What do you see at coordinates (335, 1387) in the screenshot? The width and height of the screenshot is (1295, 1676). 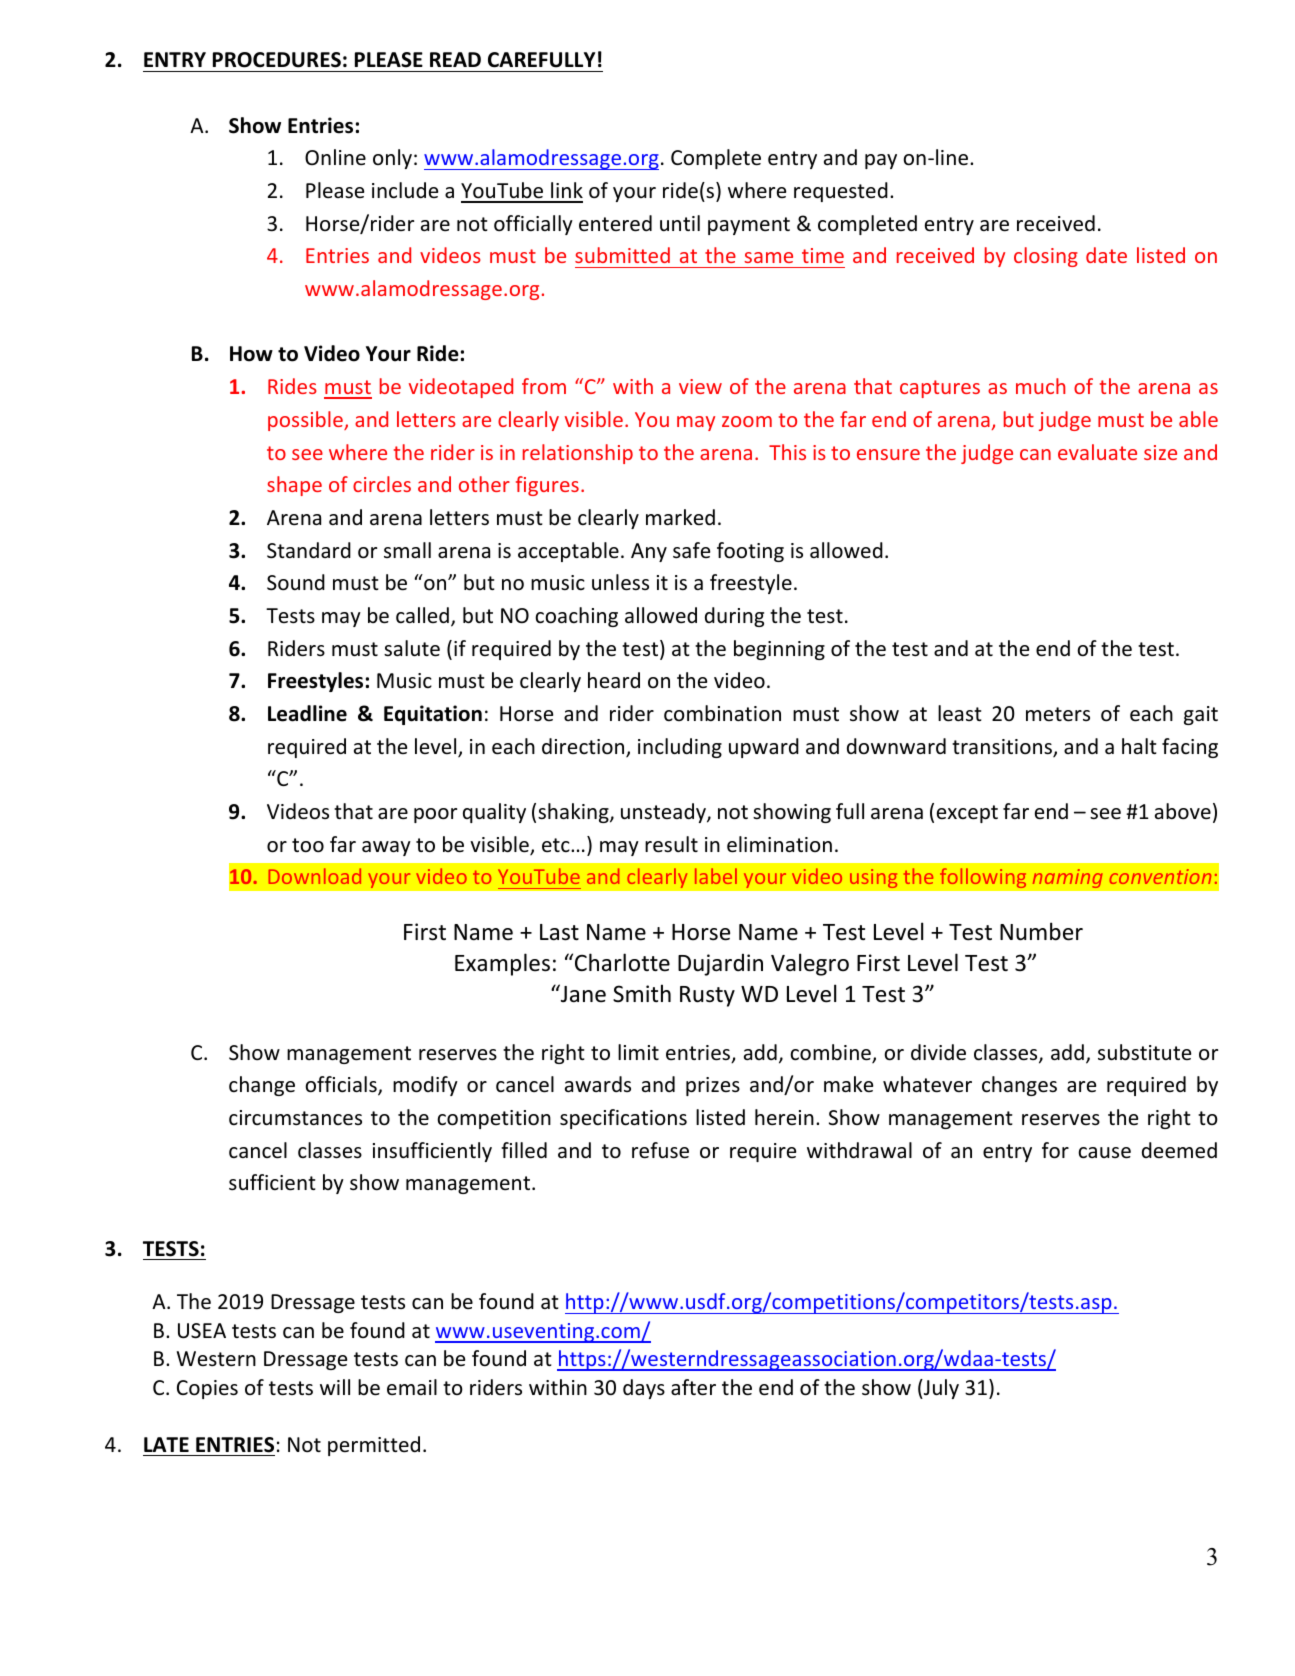 I see `will` at bounding box center [335, 1387].
